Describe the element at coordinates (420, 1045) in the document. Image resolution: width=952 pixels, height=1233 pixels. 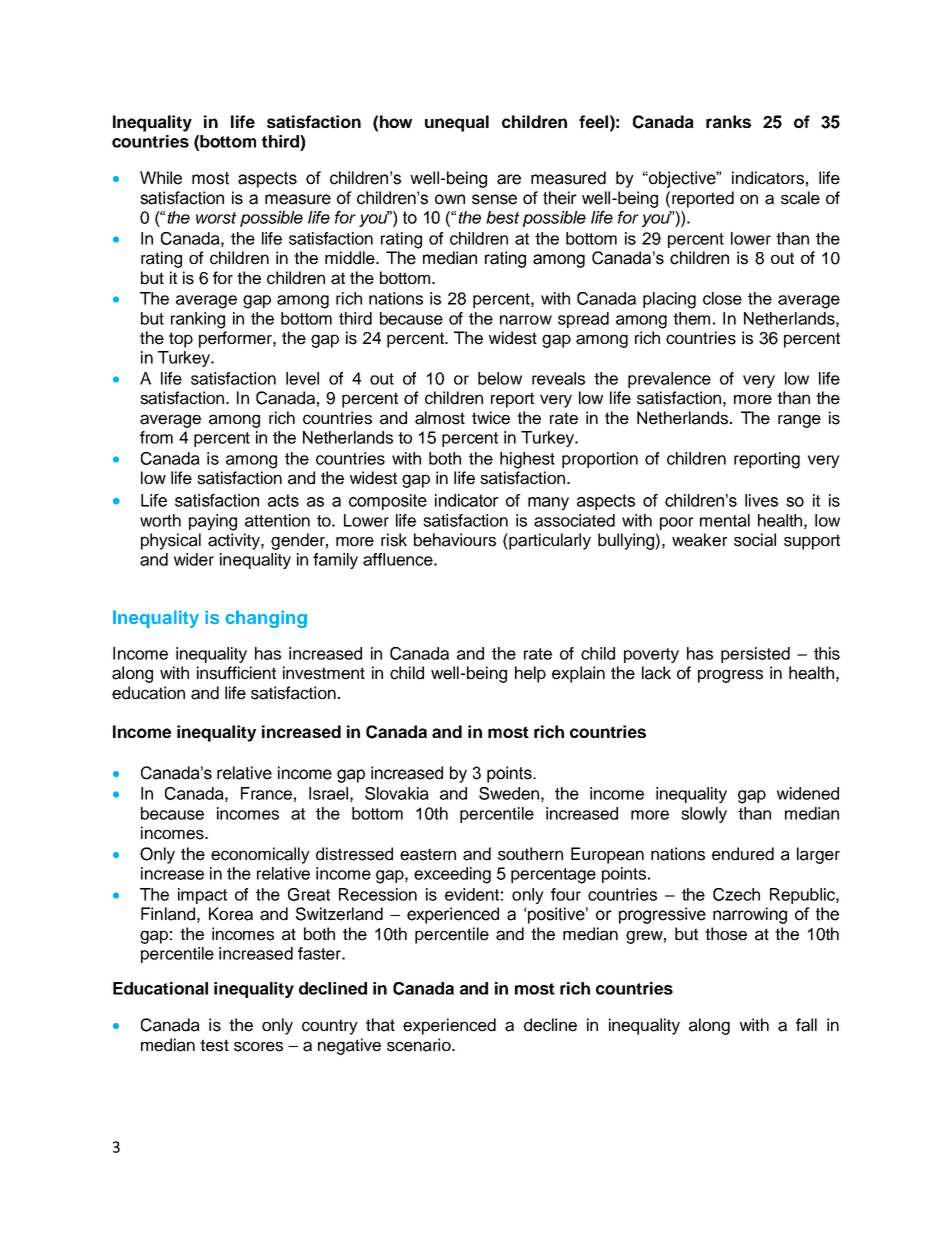
I see `scenario` at that location.
